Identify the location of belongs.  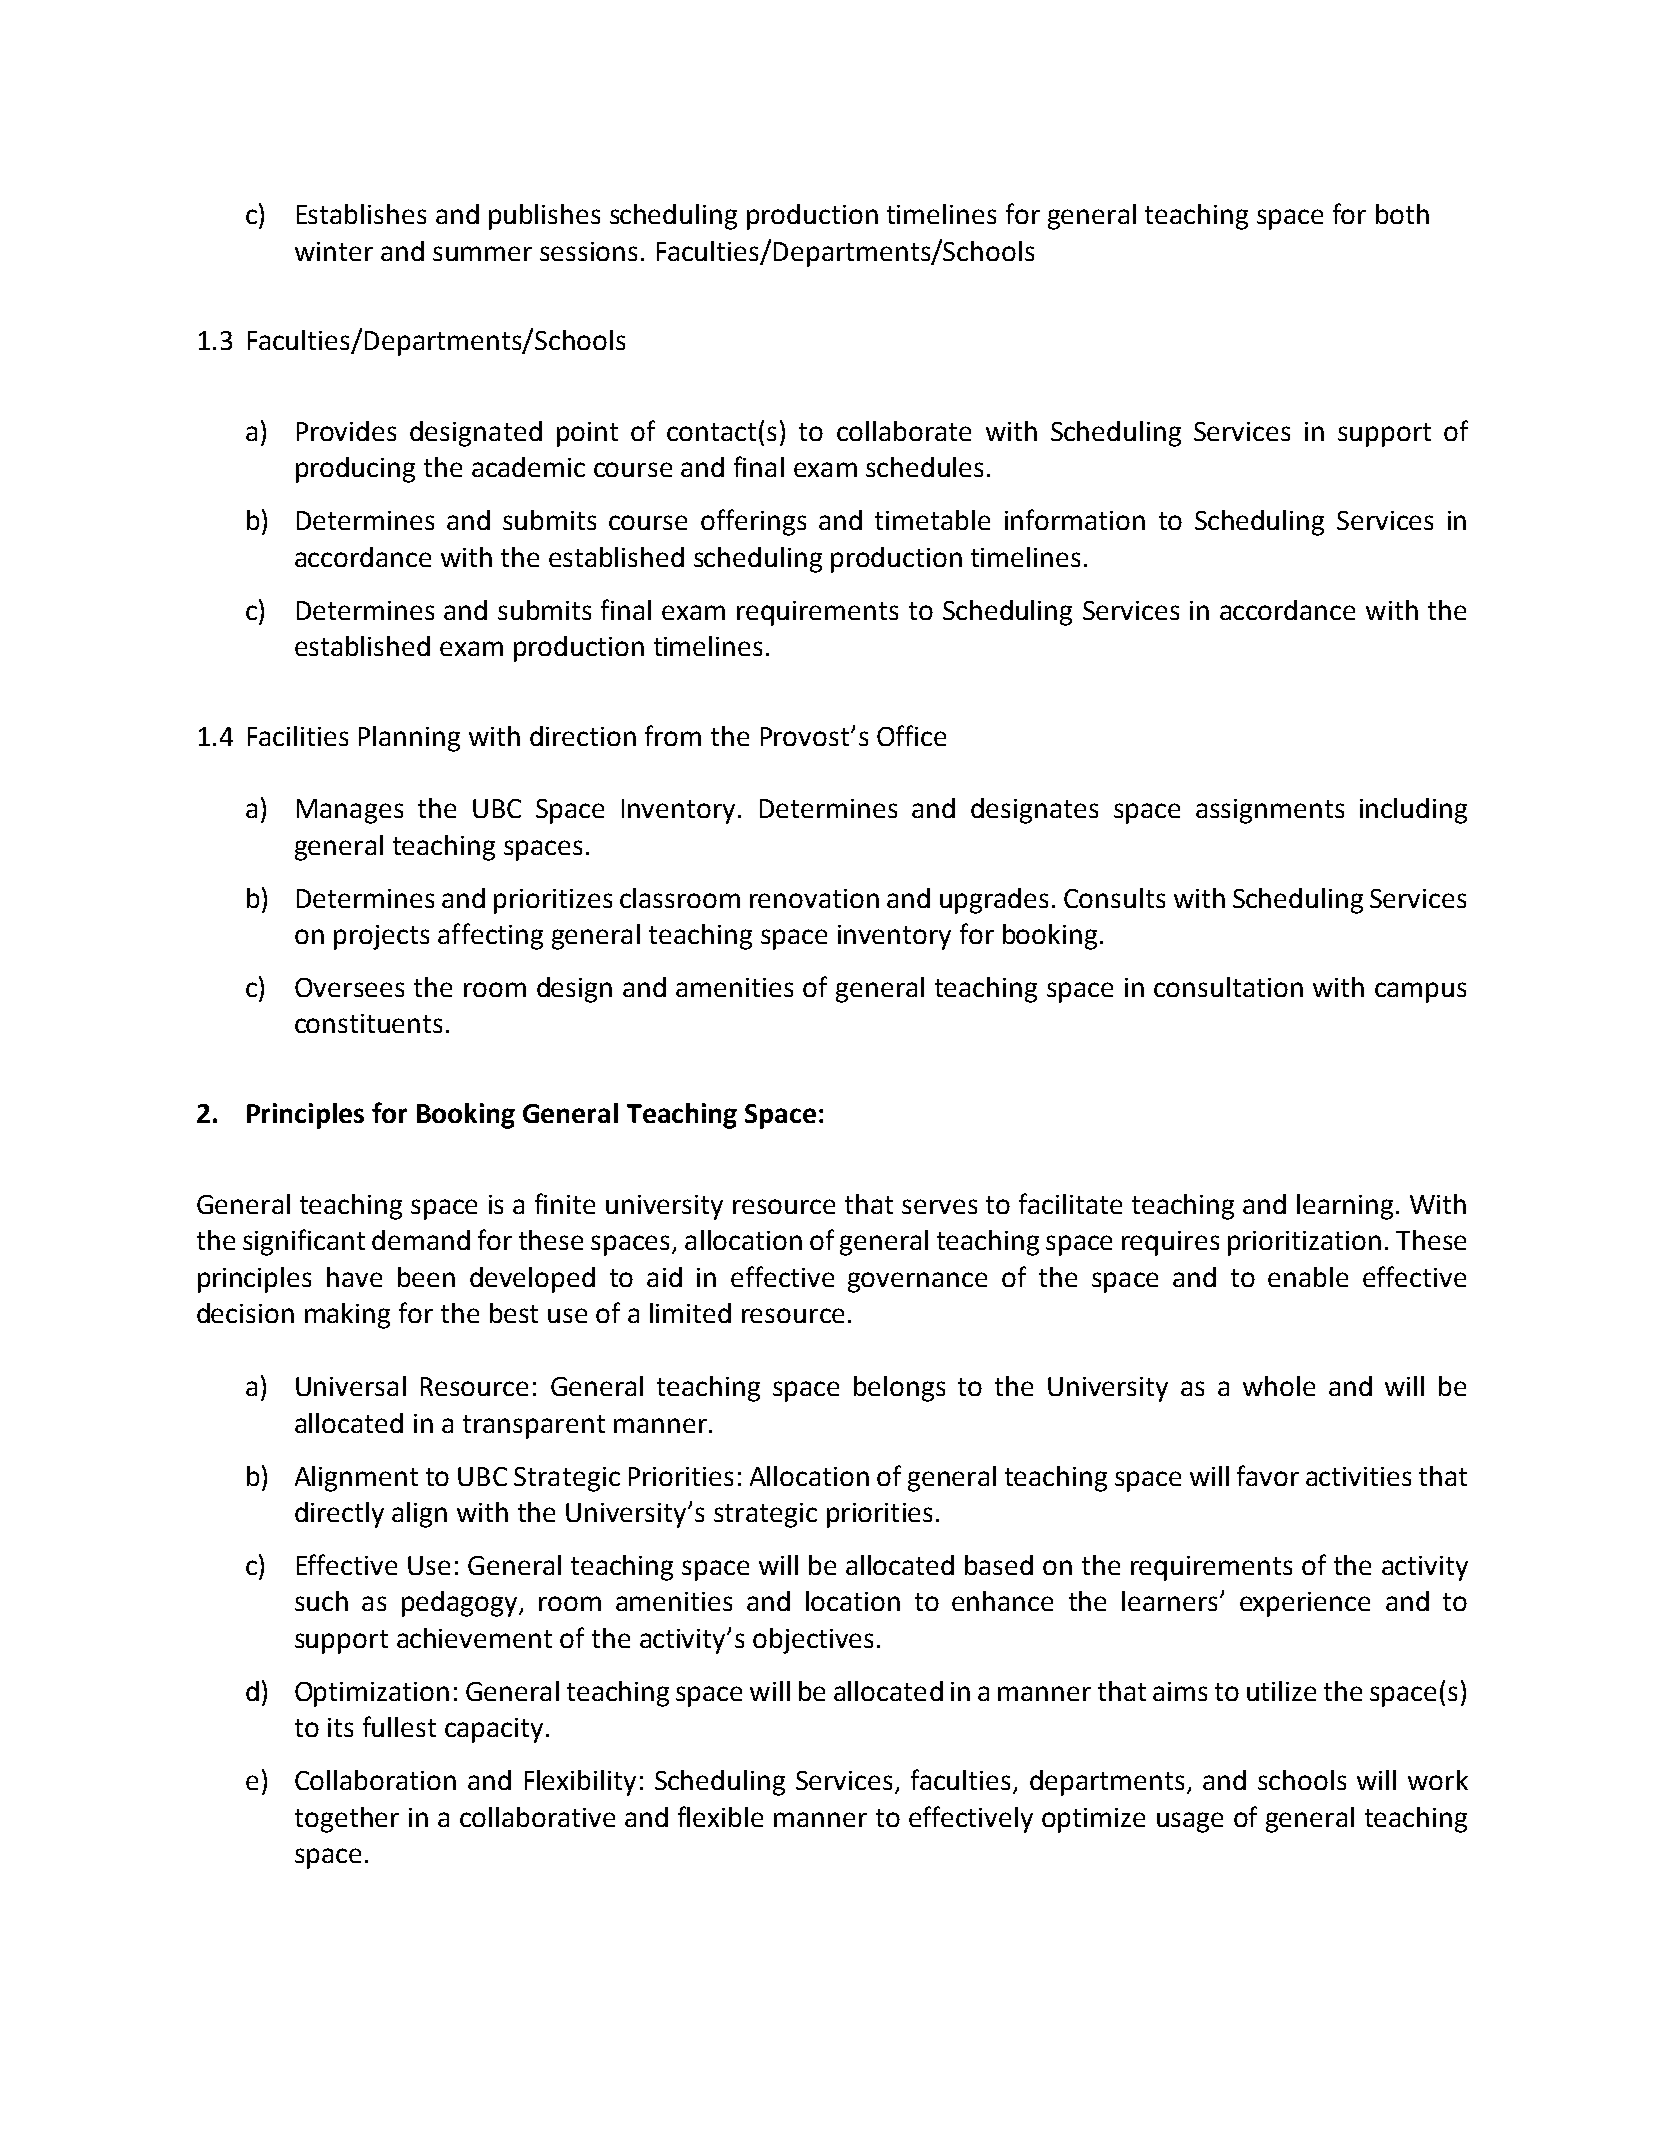
(899, 1389).
